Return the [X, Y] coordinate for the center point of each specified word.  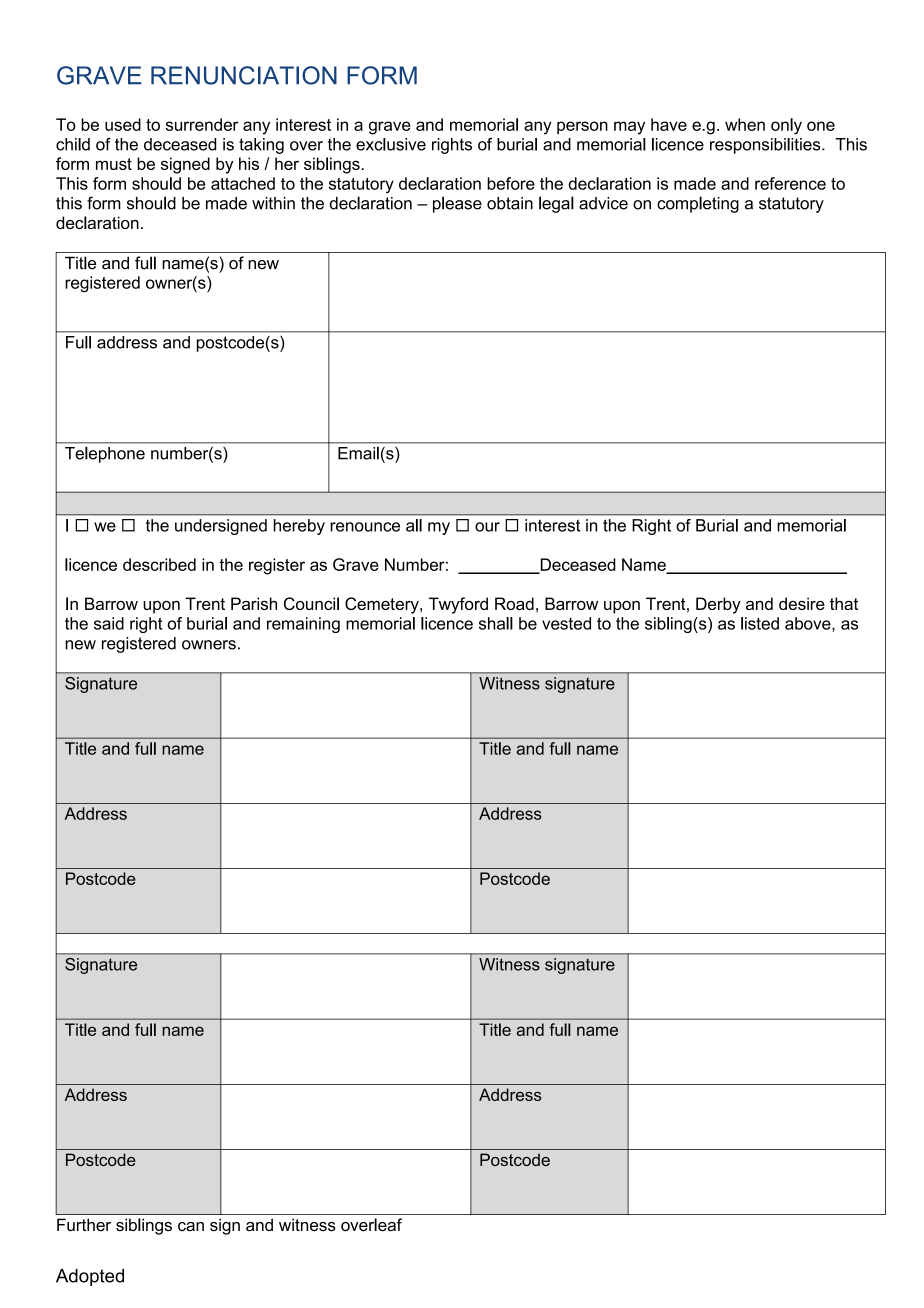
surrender [202, 124]
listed [760, 623]
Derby [718, 605]
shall [496, 623]
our [487, 527]
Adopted [90, 1277]
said [109, 623]
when [745, 124]
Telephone [105, 454]
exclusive [391, 144]
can [191, 1227]
